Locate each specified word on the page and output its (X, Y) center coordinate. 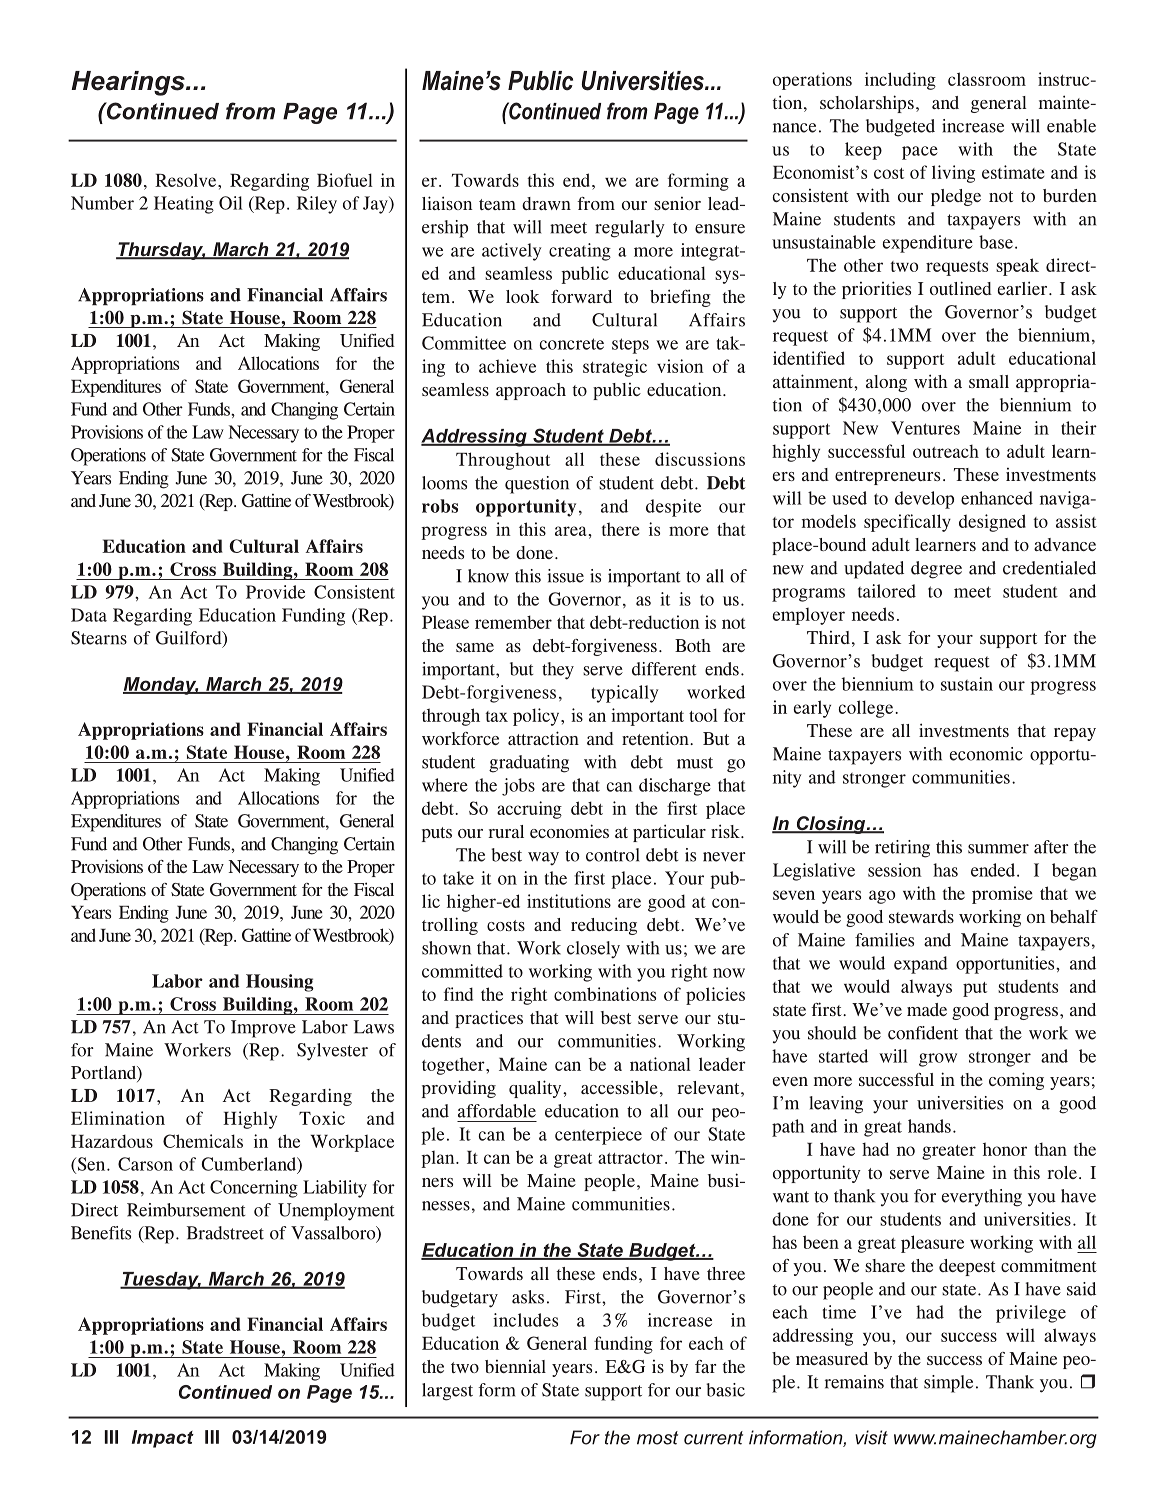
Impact (163, 1439)
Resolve (187, 180)
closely (593, 950)
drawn (546, 203)
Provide (275, 592)
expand (921, 965)
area (571, 531)
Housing (280, 983)
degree (936, 570)
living (953, 174)
